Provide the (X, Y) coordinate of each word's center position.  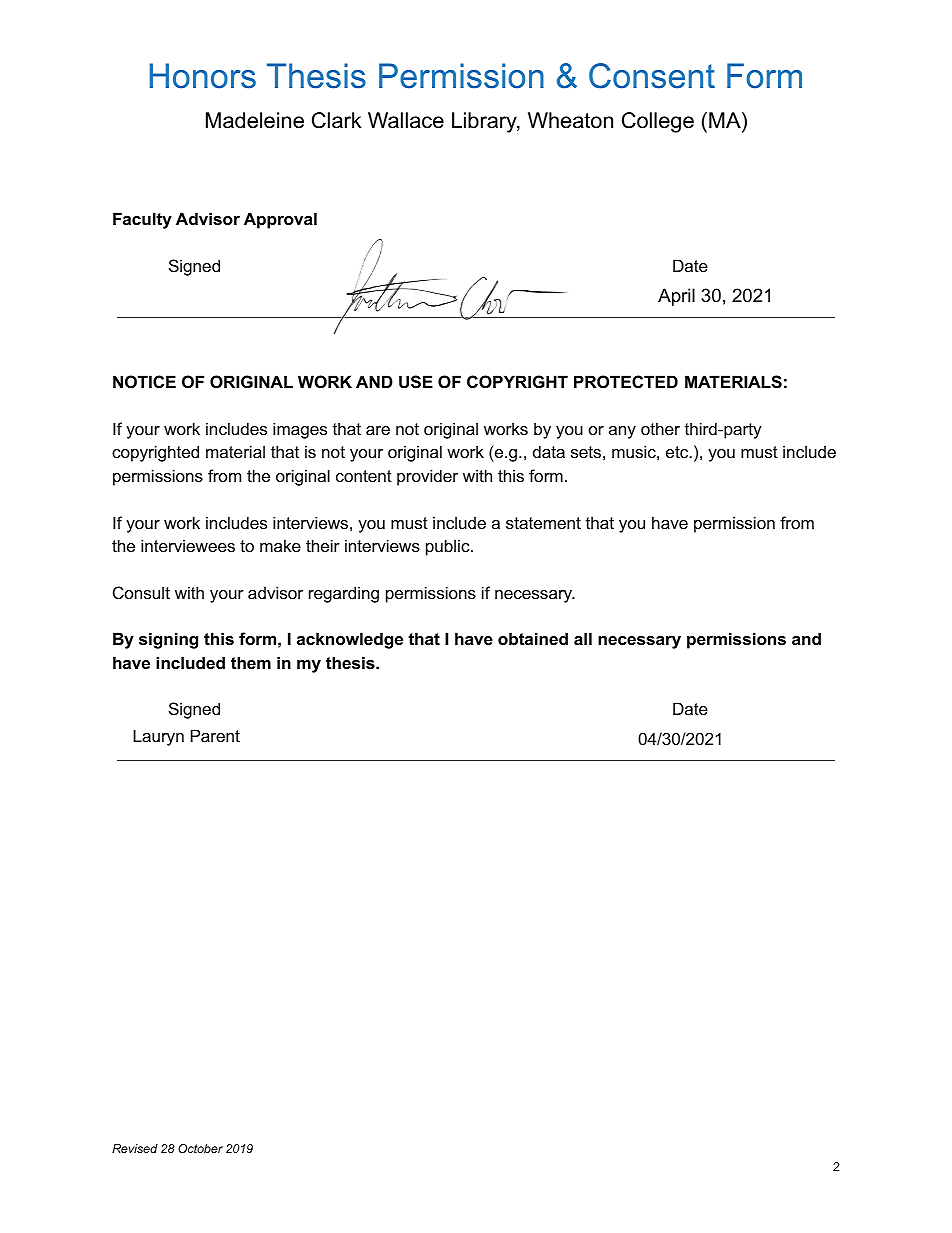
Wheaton (570, 120)
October (200, 1148)
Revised (135, 1148)
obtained (533, 638)
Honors (203, 76)
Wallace (406, 120)
